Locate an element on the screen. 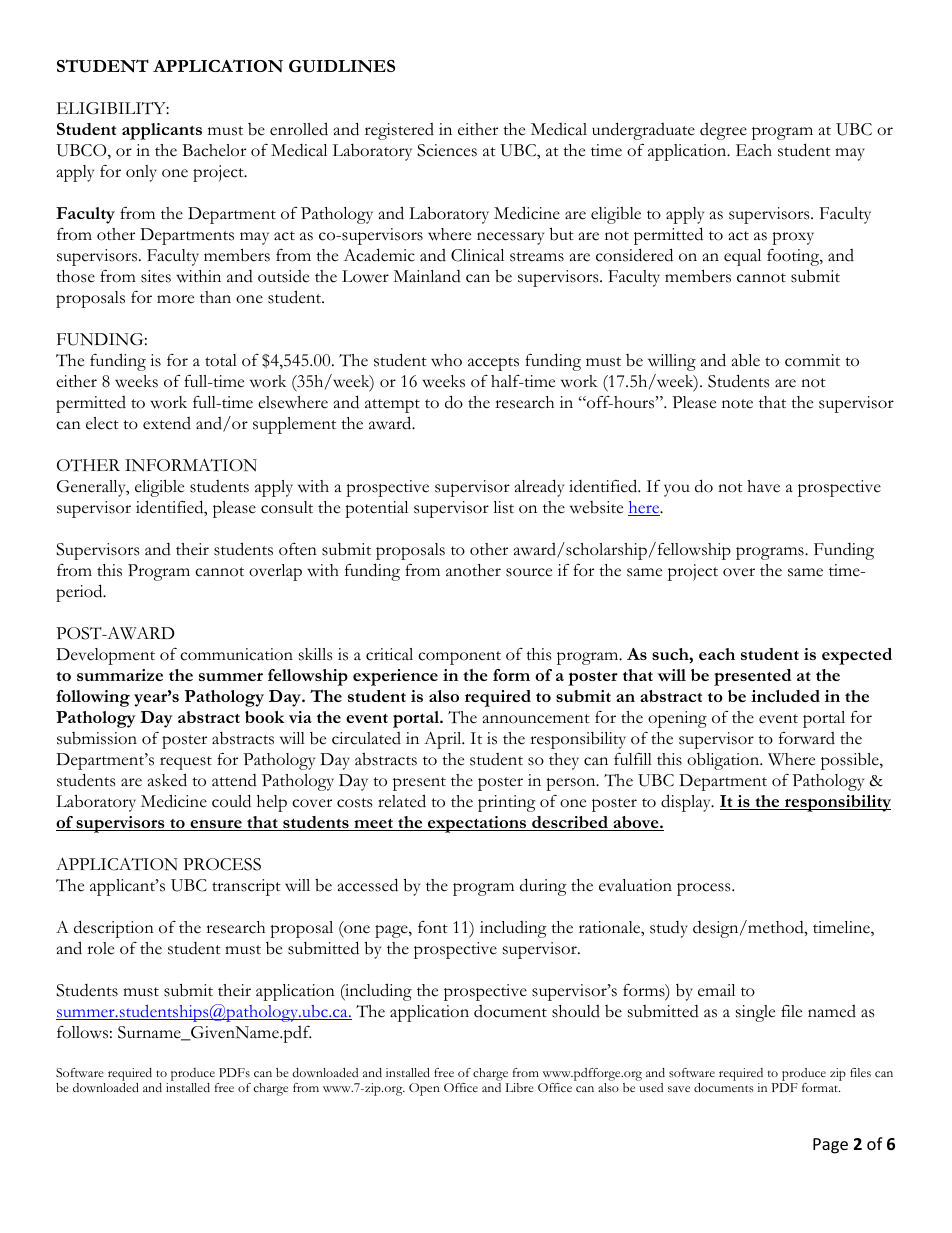  role is located at coordinates (100, 948).
